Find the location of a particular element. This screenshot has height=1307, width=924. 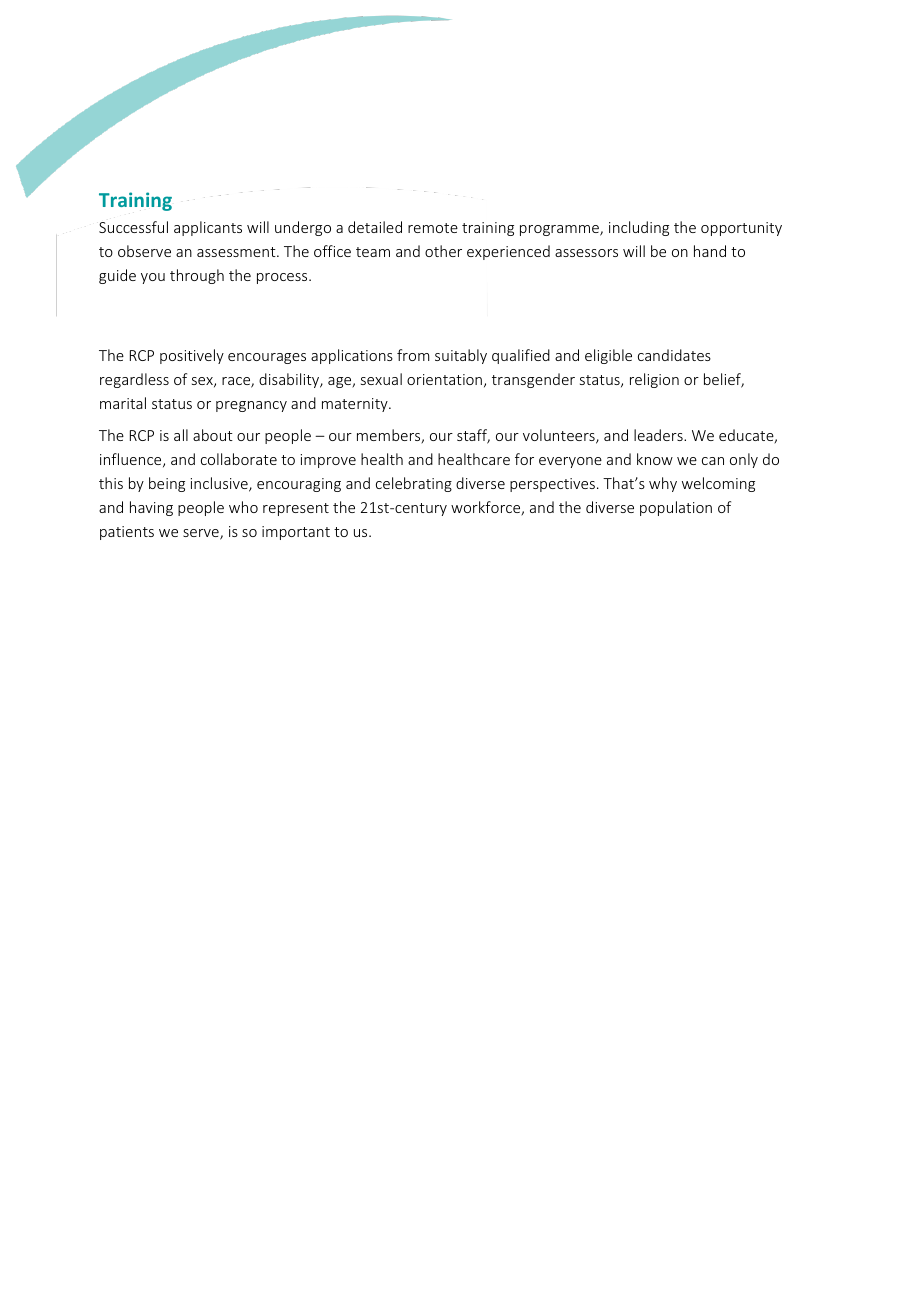

from is located at coordinates (413, 355).
